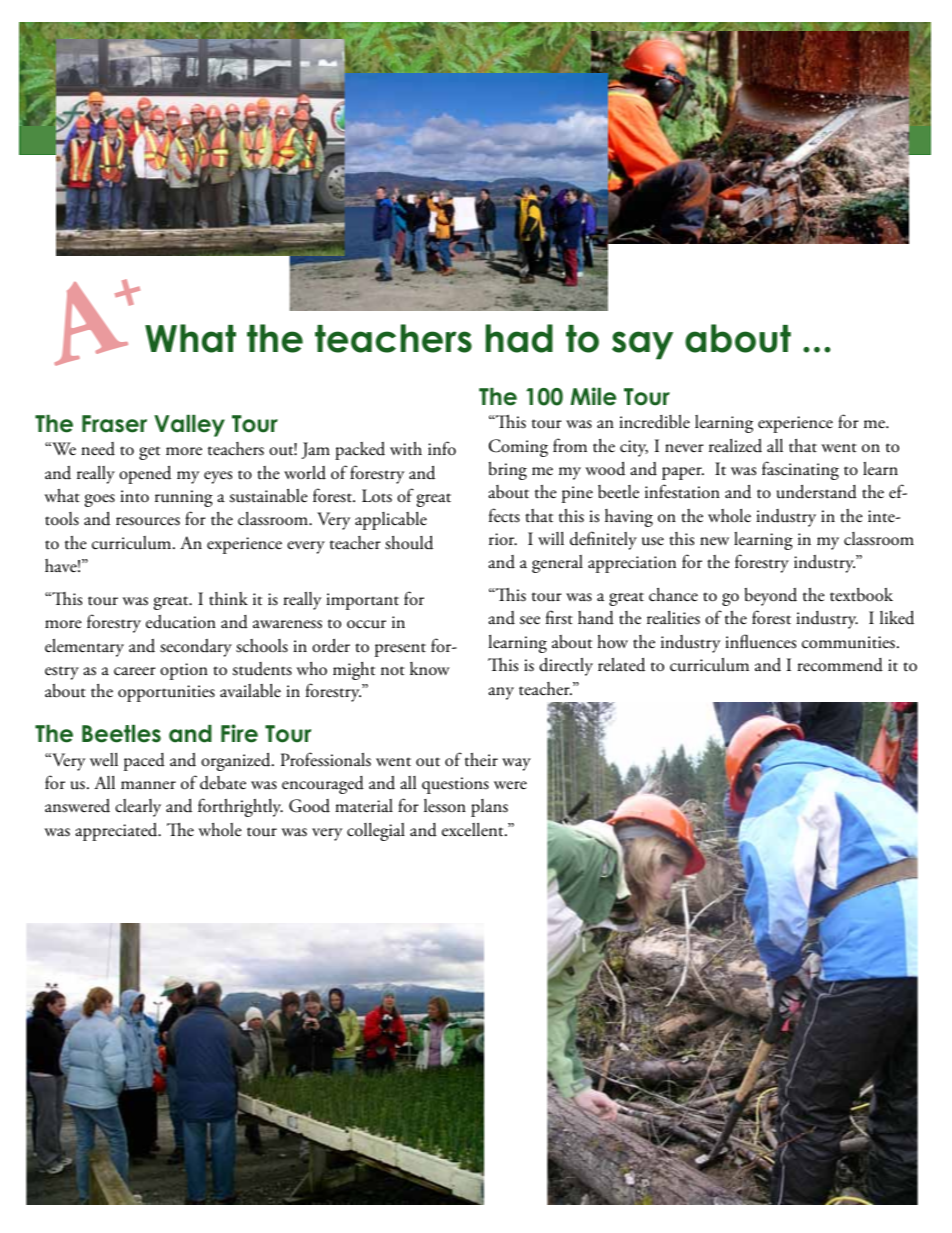  What do you see at coordinates (149, 453) in the screenshot?
I see `get` at bounding box center [149, 453].
